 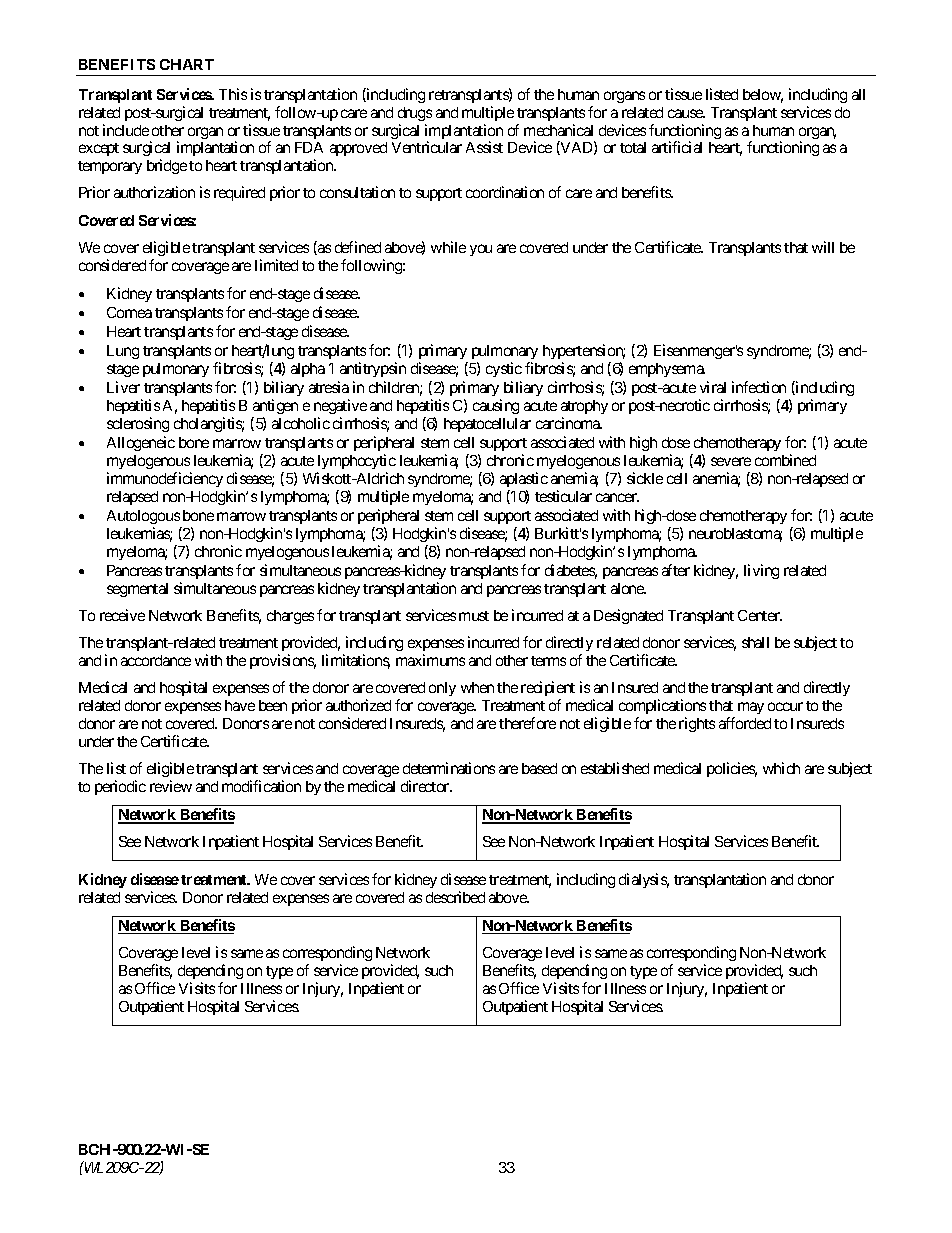 I want to click on Cornea, so click(x=129, y=312).
